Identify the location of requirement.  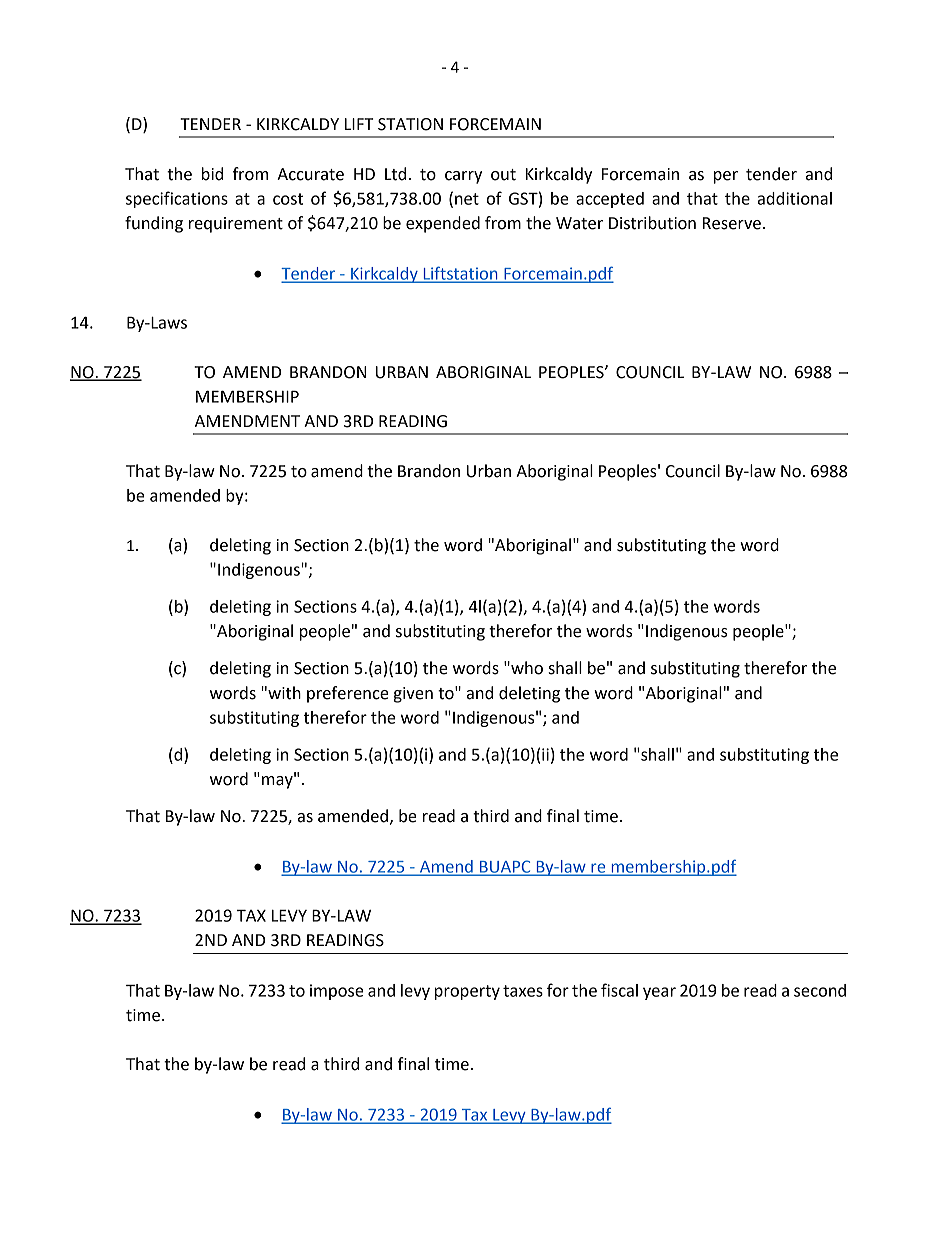
(236, 225).
